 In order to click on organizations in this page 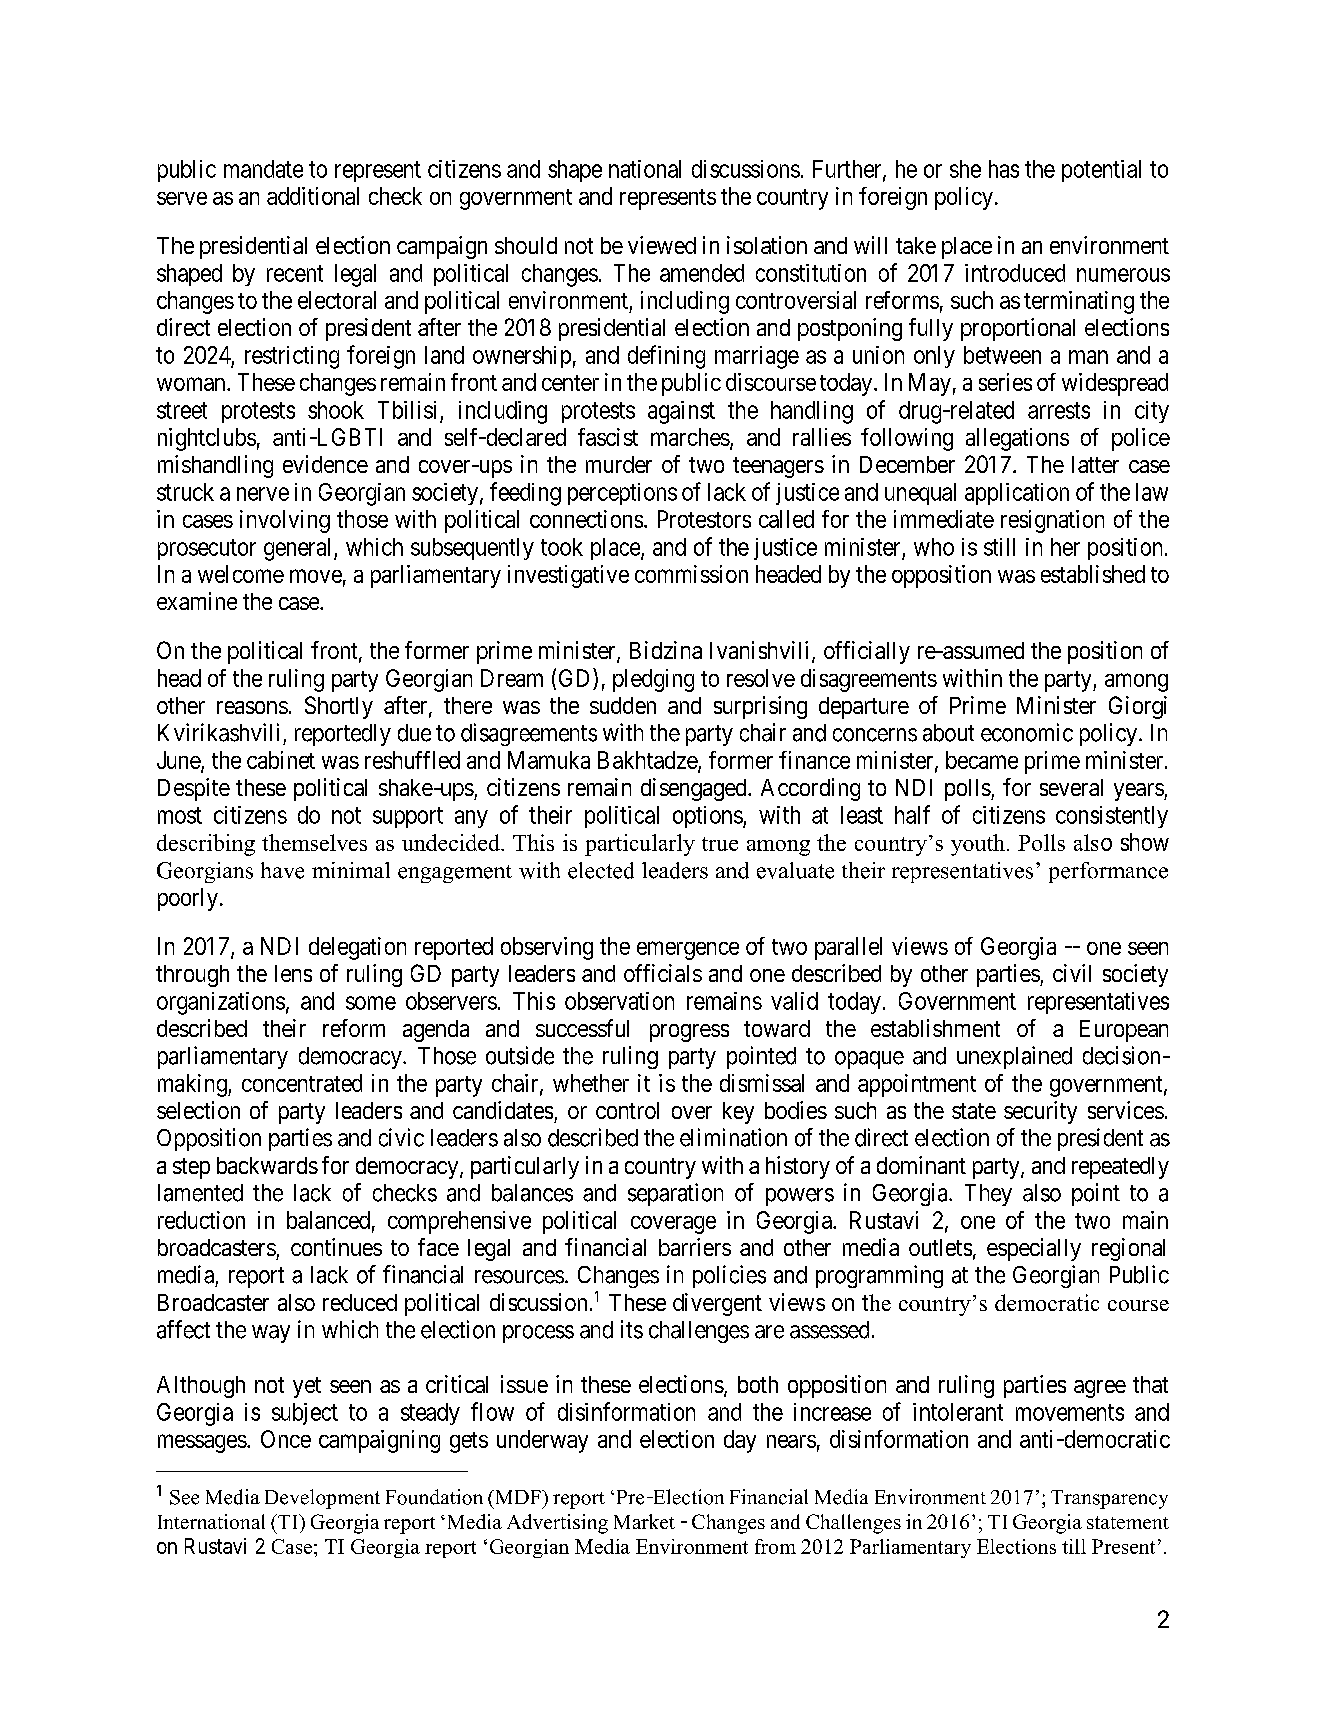, I will do `click(221, 1003)`.
